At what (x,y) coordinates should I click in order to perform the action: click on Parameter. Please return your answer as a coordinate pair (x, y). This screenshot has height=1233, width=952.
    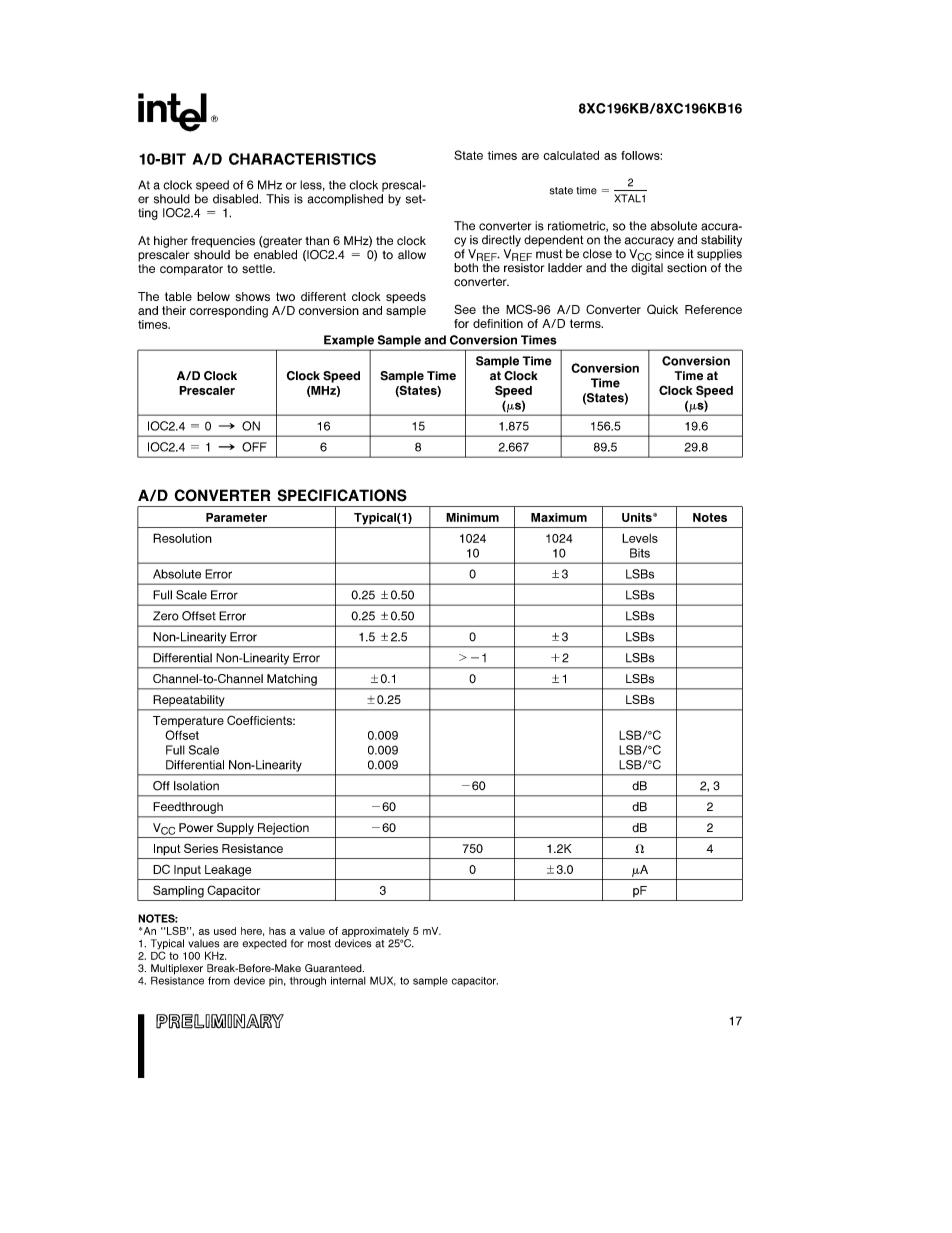
    Looking at the image, I should click on (236, 517).
